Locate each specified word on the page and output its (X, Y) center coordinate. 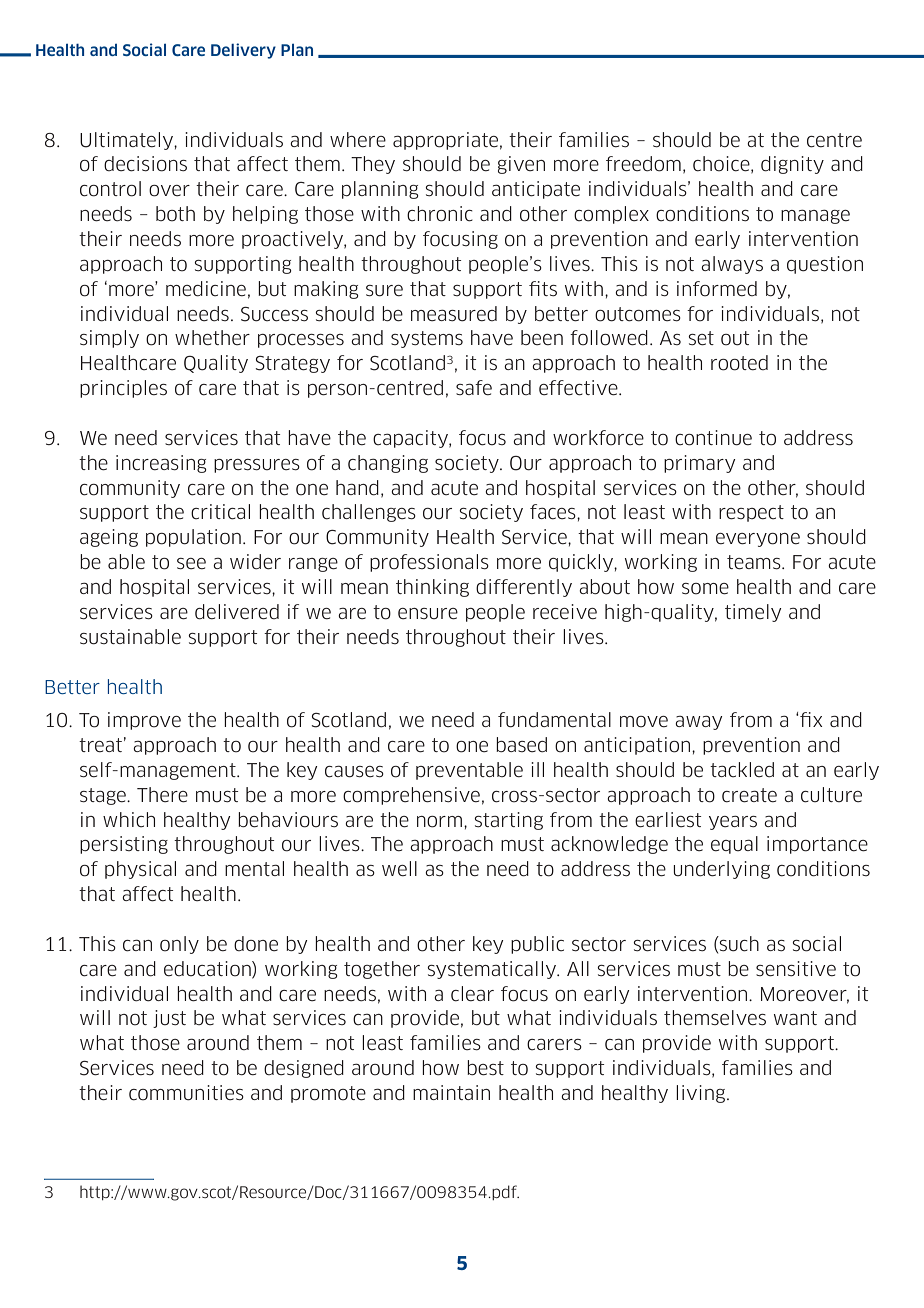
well (399, 868)
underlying (721, 870)
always (732, 265)
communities (186, 1093)
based (521, 745)
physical (140, 870)
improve (144, 721)
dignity (792, 165)
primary (699, 464)
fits (543, 288)
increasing (161, 464)
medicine (206, 289)
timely (753, 613)
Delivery (243, 51)
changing (388, 464)
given (521, 165)
